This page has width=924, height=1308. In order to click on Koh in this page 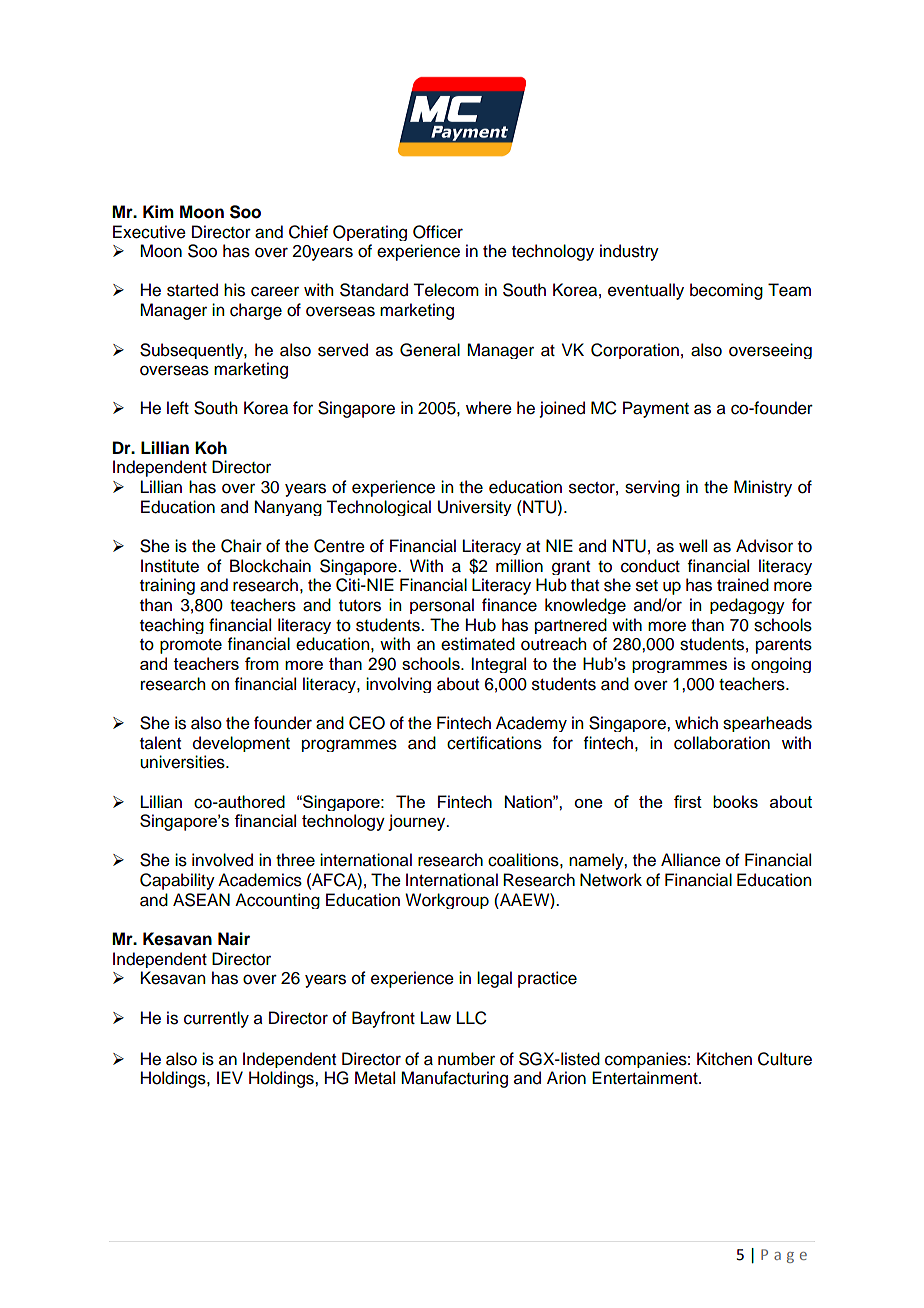, I will do `click(211, 448)`.
